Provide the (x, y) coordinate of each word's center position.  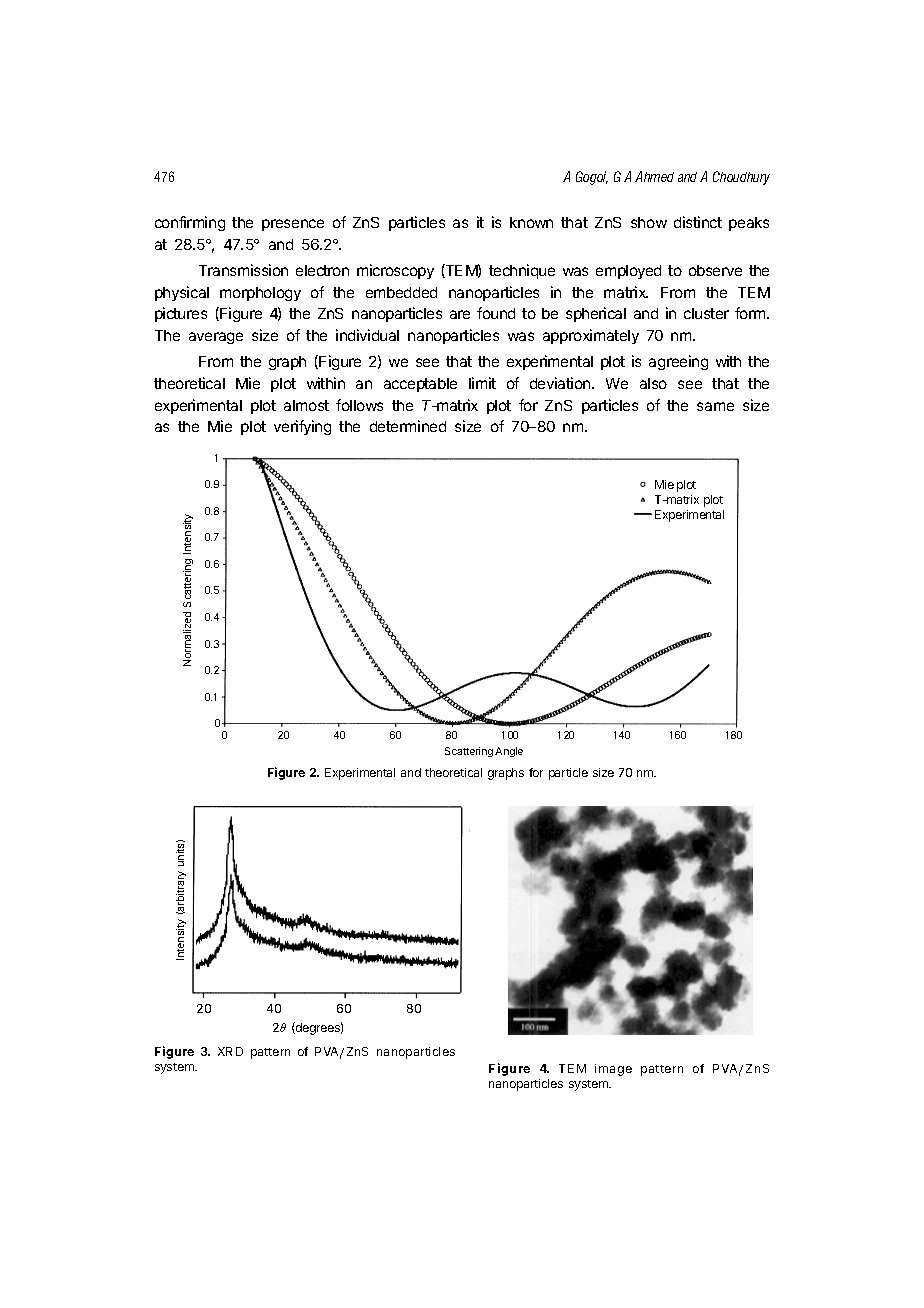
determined (408, 426)
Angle (509, 752)
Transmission (243, 270)
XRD (230, 1051)
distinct (698, 222)
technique (522, 271)
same (715, 406)
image (613, 1070)
